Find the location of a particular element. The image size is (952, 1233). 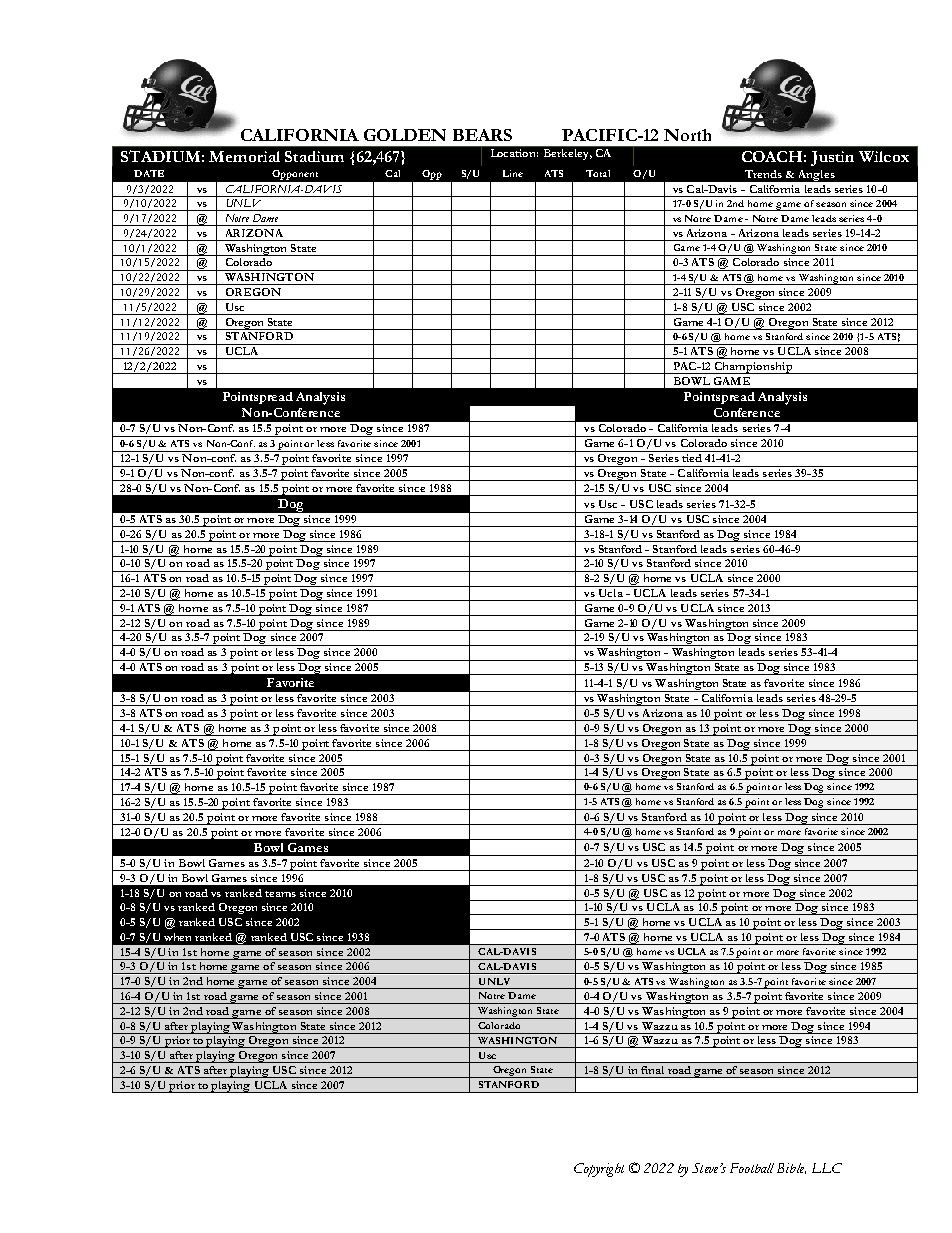

Trends is located at coordinates (763, 174).
